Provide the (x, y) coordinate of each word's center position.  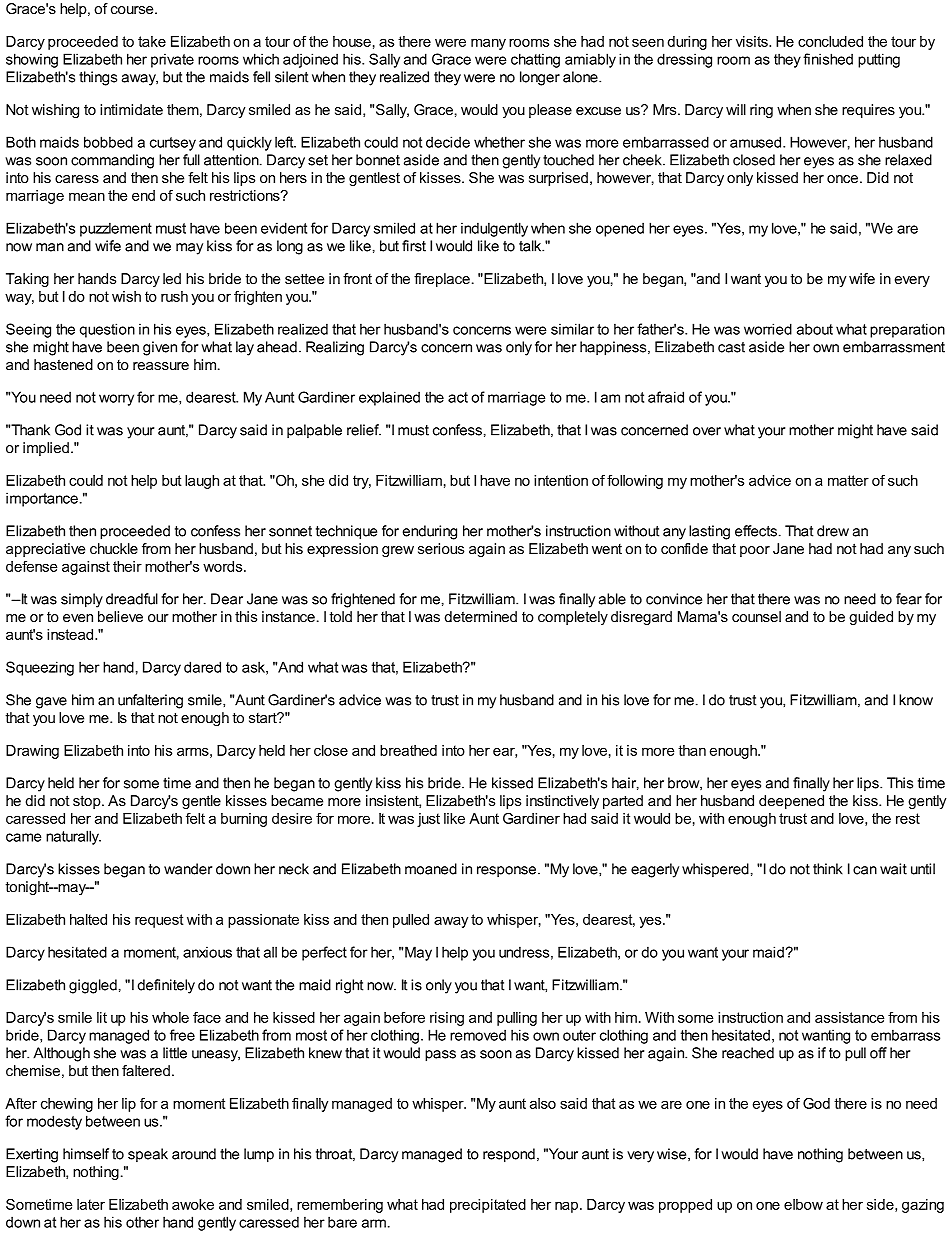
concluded (830, 41)
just (428, 820)
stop (88, 802)
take (152, 41)
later (91, 1204)
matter (848, 480)
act (458, 397)
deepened (791, 802)
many (488, 44)
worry (116, 400)
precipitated (488, 1206)
